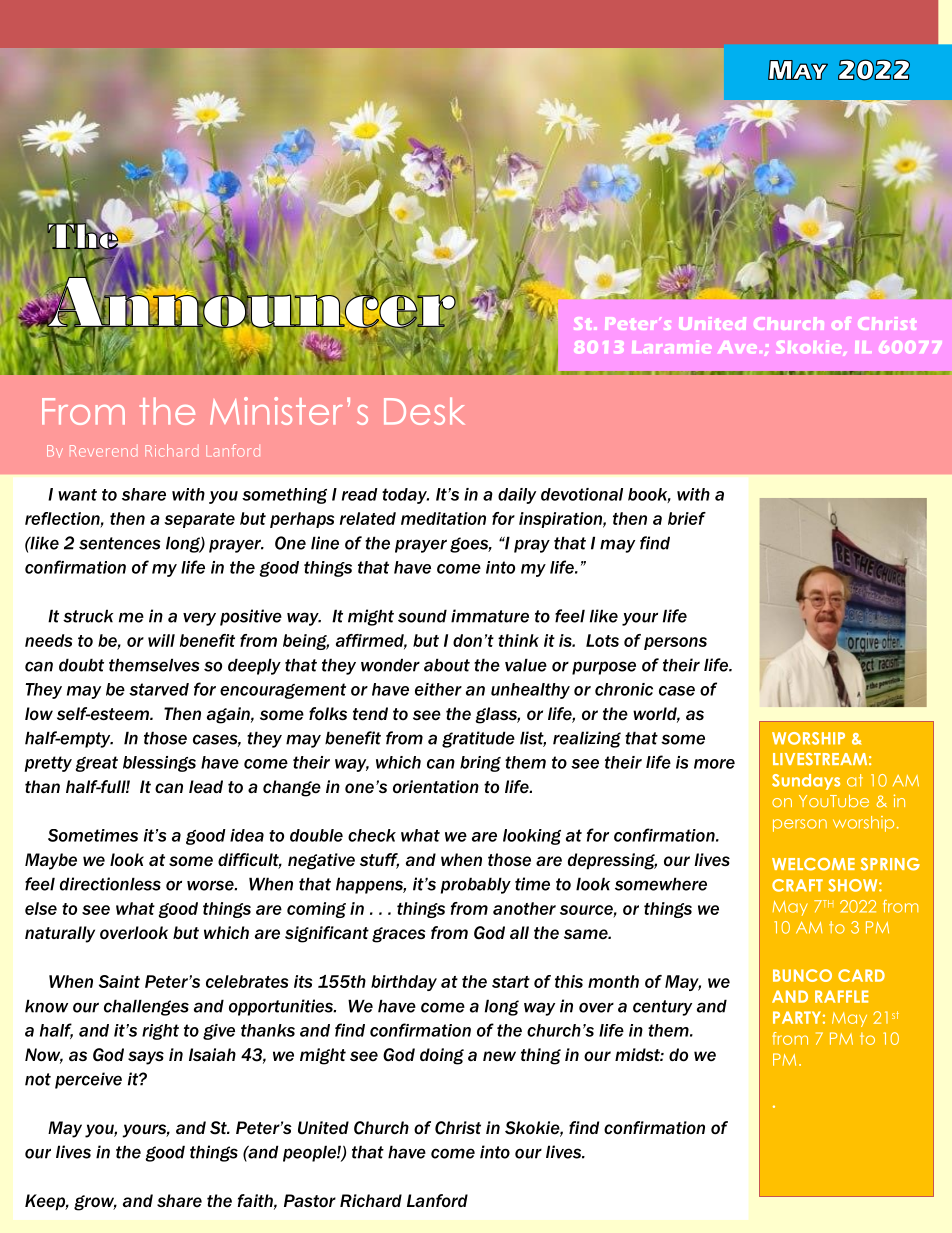 This image has height=1233, width=952. What do you see at coordinates (476, 885) in the image?
I see `probably` at bounding box center [476, 885].
